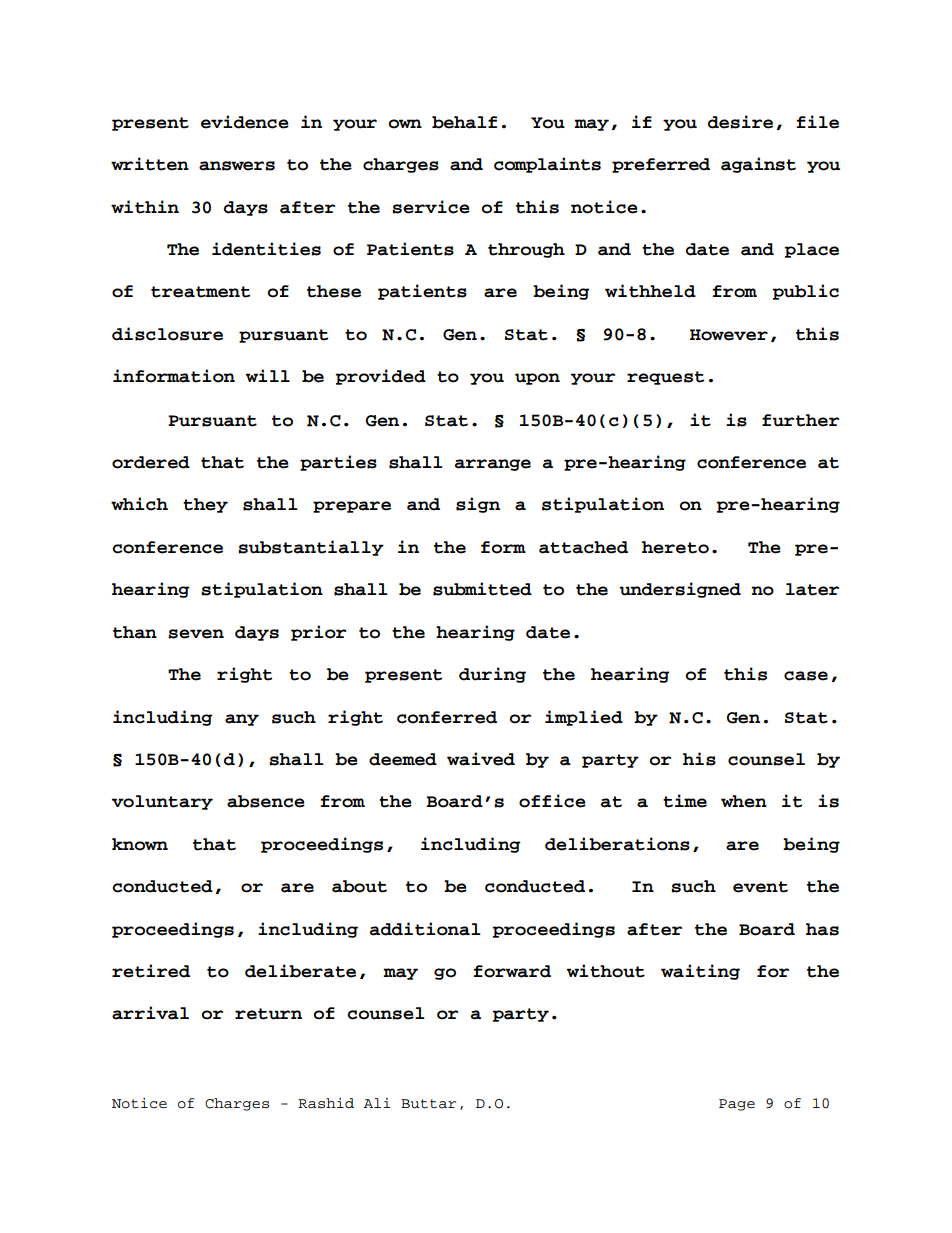  Describe the element at coordinates (242, 720) in the document. I see `any` at that location.
